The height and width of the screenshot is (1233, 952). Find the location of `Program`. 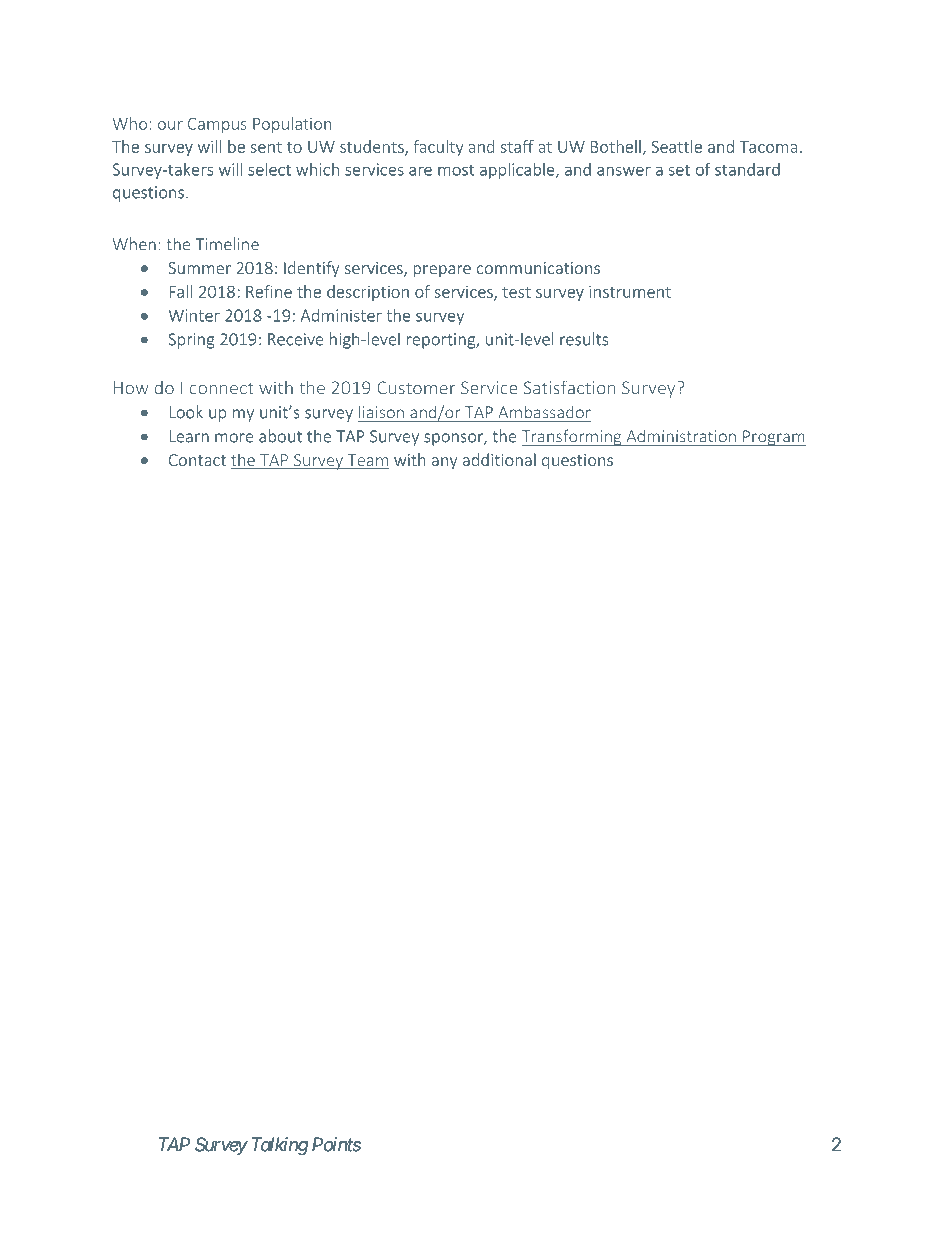

Program is located at coordinates (773, 438).
